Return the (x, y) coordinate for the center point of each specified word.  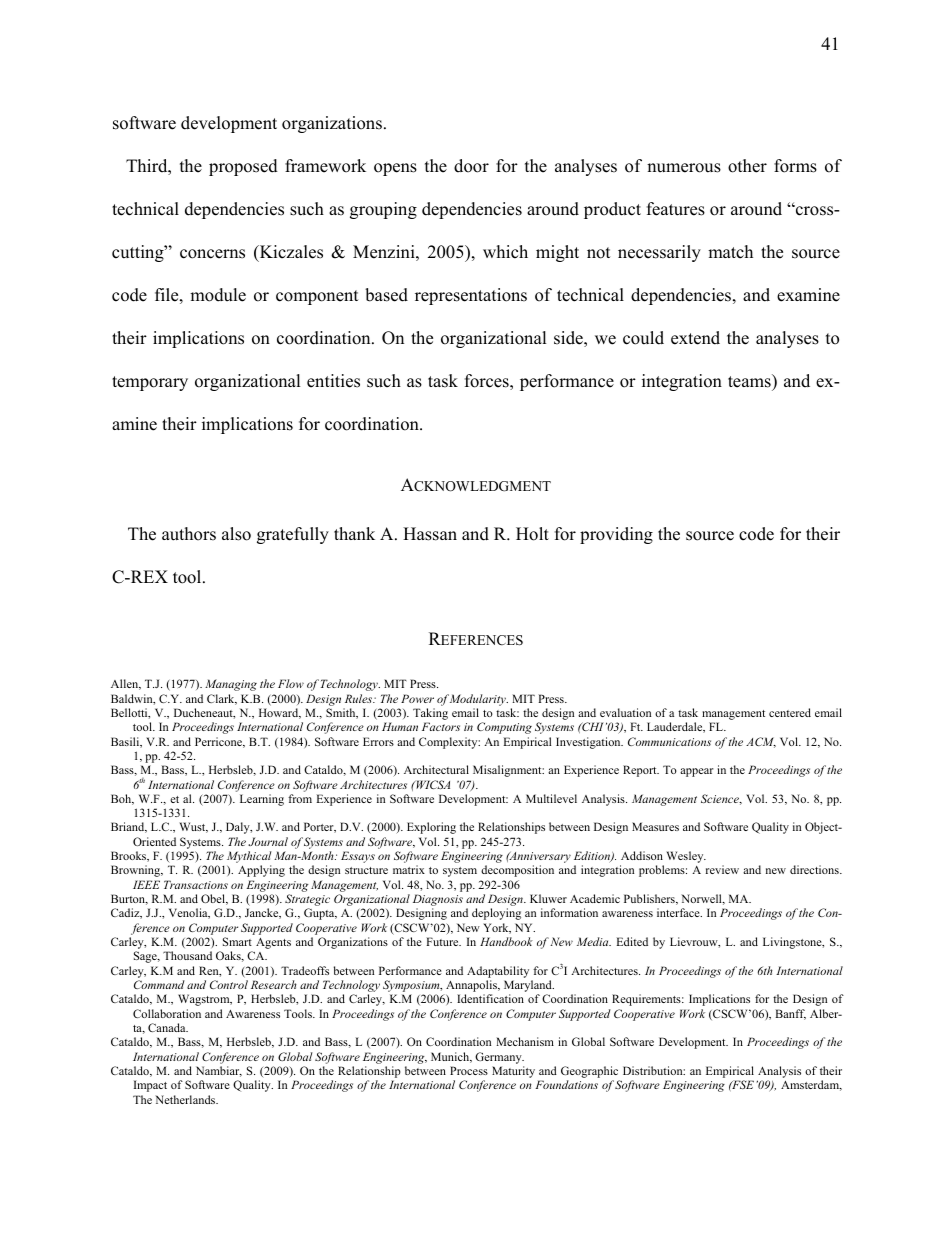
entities (333, 381)
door (471, 166)
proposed (243, 167)
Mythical (249, 858)
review (722, 869)
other (747, 166)
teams (750, 381)
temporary (150, 383)
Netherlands (186, 1099)
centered (790, 712)
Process (469, 1070)
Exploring (431, 828)
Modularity (479, 700)
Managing (231, 685)
